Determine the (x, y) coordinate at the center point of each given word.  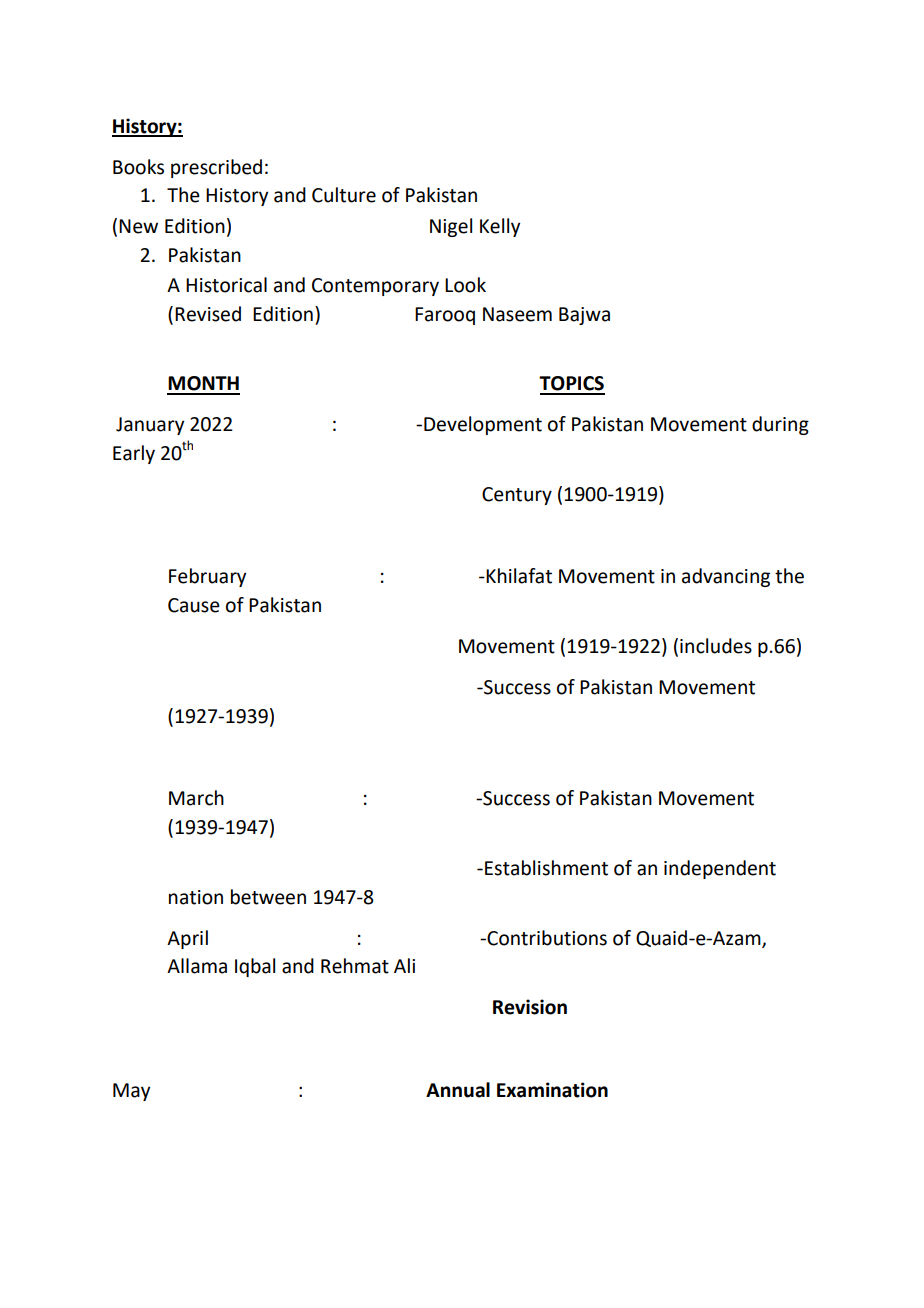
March (196, 798)
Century (517, 496)
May (131, 1092)
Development (483, 425)
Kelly (500, 227)
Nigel (451, 227)
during (780, 425)
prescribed (216, 168)
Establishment (546, 868)
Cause (194, 605)
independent (720, 869)
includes (716, 646)
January (150, 426)
